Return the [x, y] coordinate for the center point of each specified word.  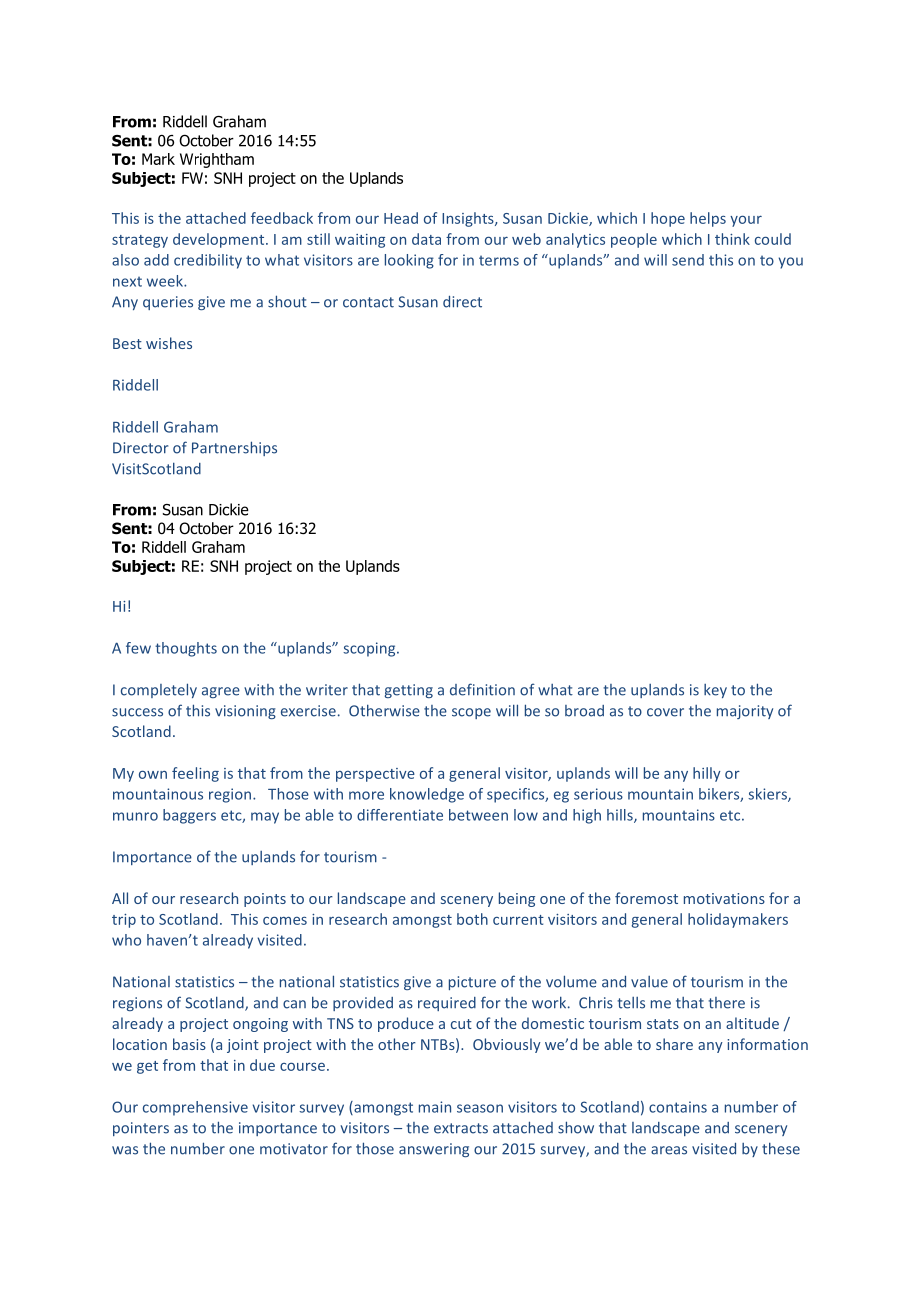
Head [401, 218]
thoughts [186, 649]
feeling [195, 774]
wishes [169, 343]
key [715, 691]
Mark [158, 159]
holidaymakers [738, 920]
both [472, 919]
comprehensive [195, 1108]
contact [368, 302]
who [126, 940]
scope [471, 713]
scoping [370, 649]
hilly [707, 774]
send [688, 260]
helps [708, 219]
